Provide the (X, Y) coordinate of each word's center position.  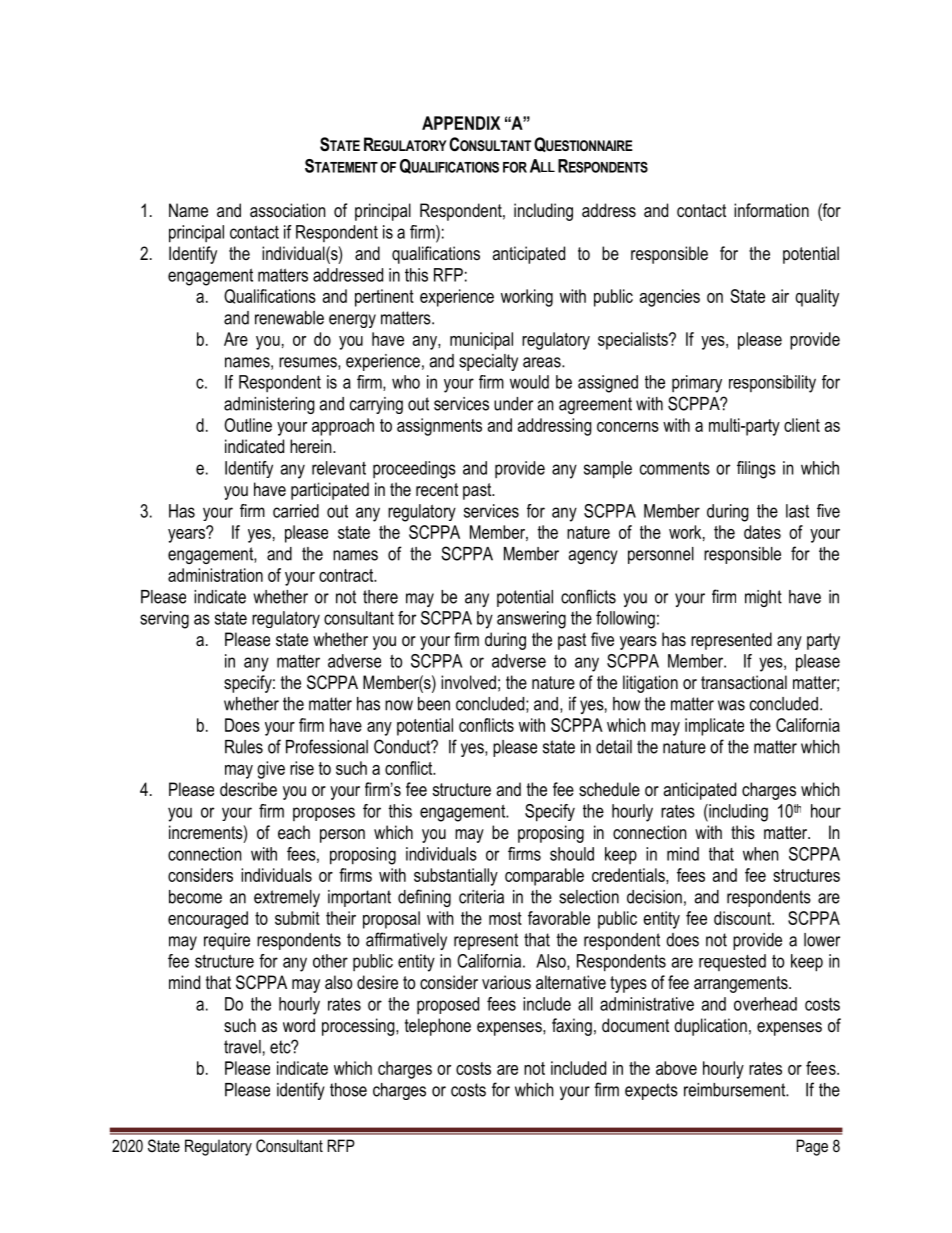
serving (164, 620)
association (287, 210)
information (771, 210)
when (760, 854)
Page (812, 1147)
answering (531, 620)
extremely (287, 898)
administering (269, 405)
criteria (481, 897)
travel (242, 1047)
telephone (438, 1027)
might (763, 598)
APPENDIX (461, 123)
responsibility (772, 384)
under (513, 404)
